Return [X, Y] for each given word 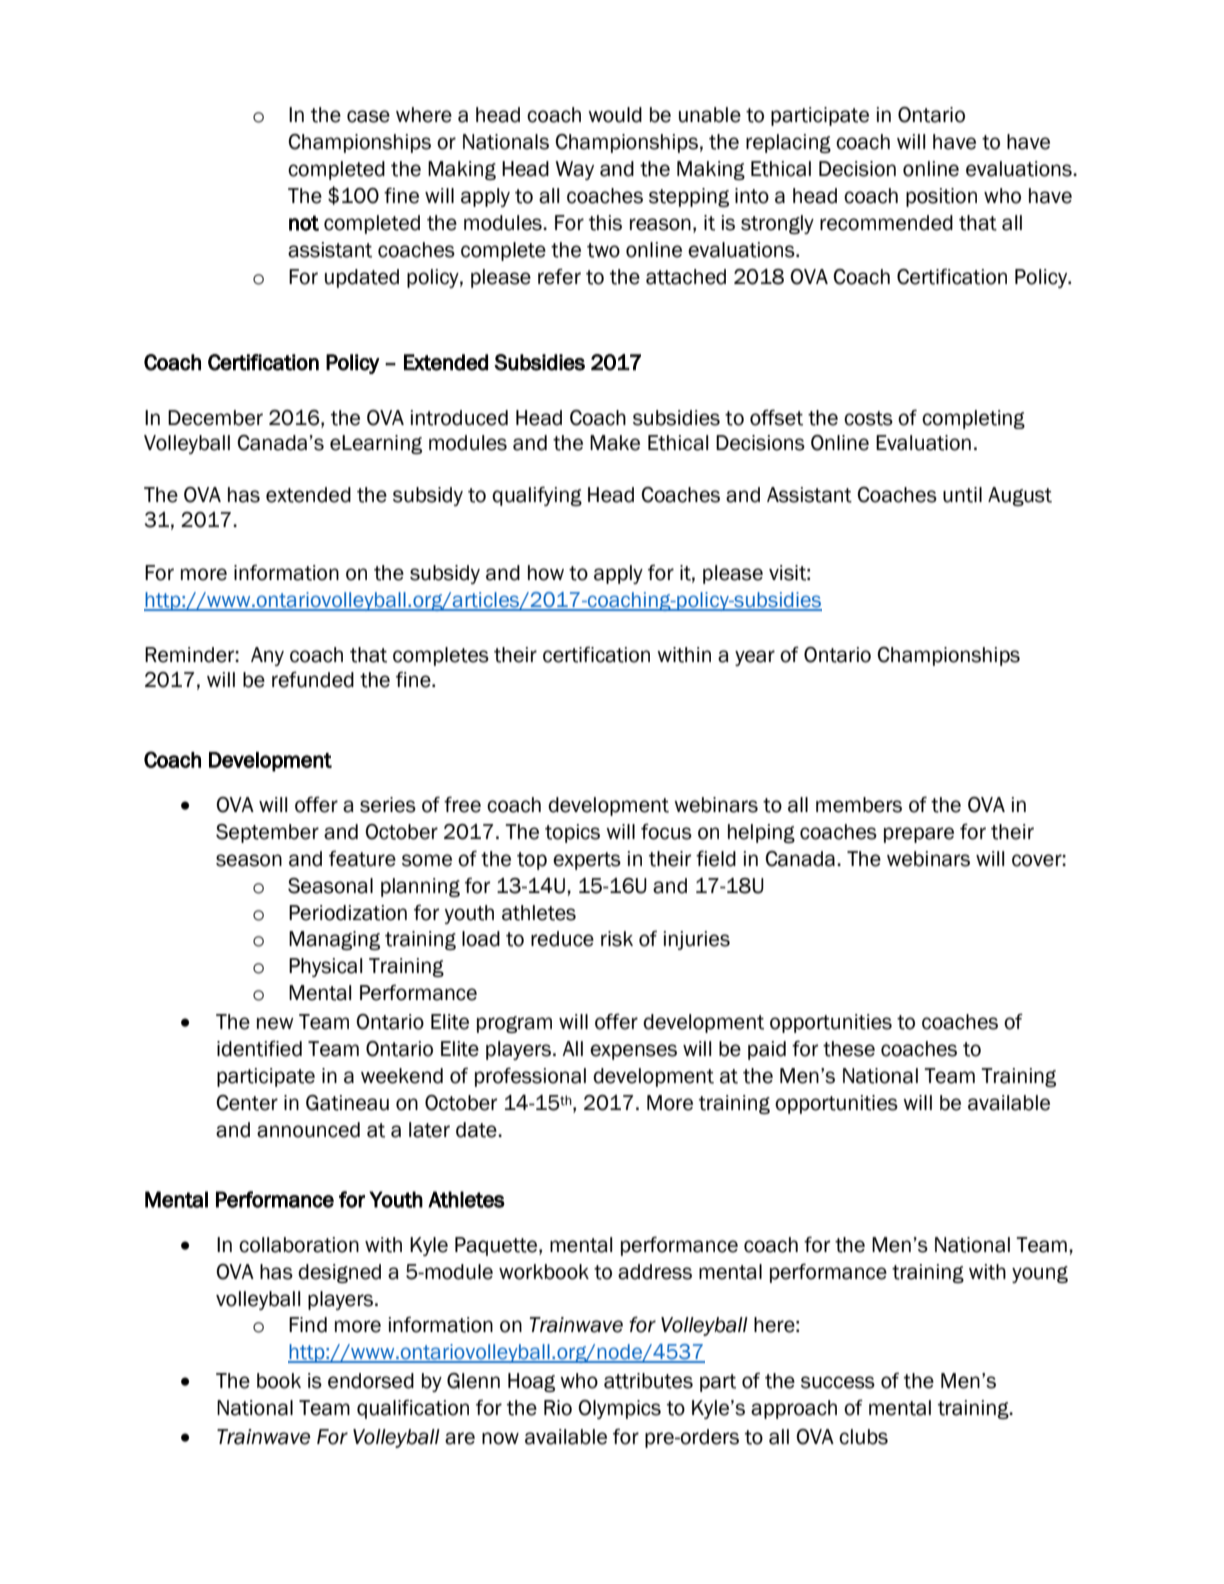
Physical [325, 967]
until [962, 495]
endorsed [371, 1381]
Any [267, 656]
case [368, 116]
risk [617, 939]
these [849, 1049]
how [546, 573]
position [941, 197]
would [615, 115]
